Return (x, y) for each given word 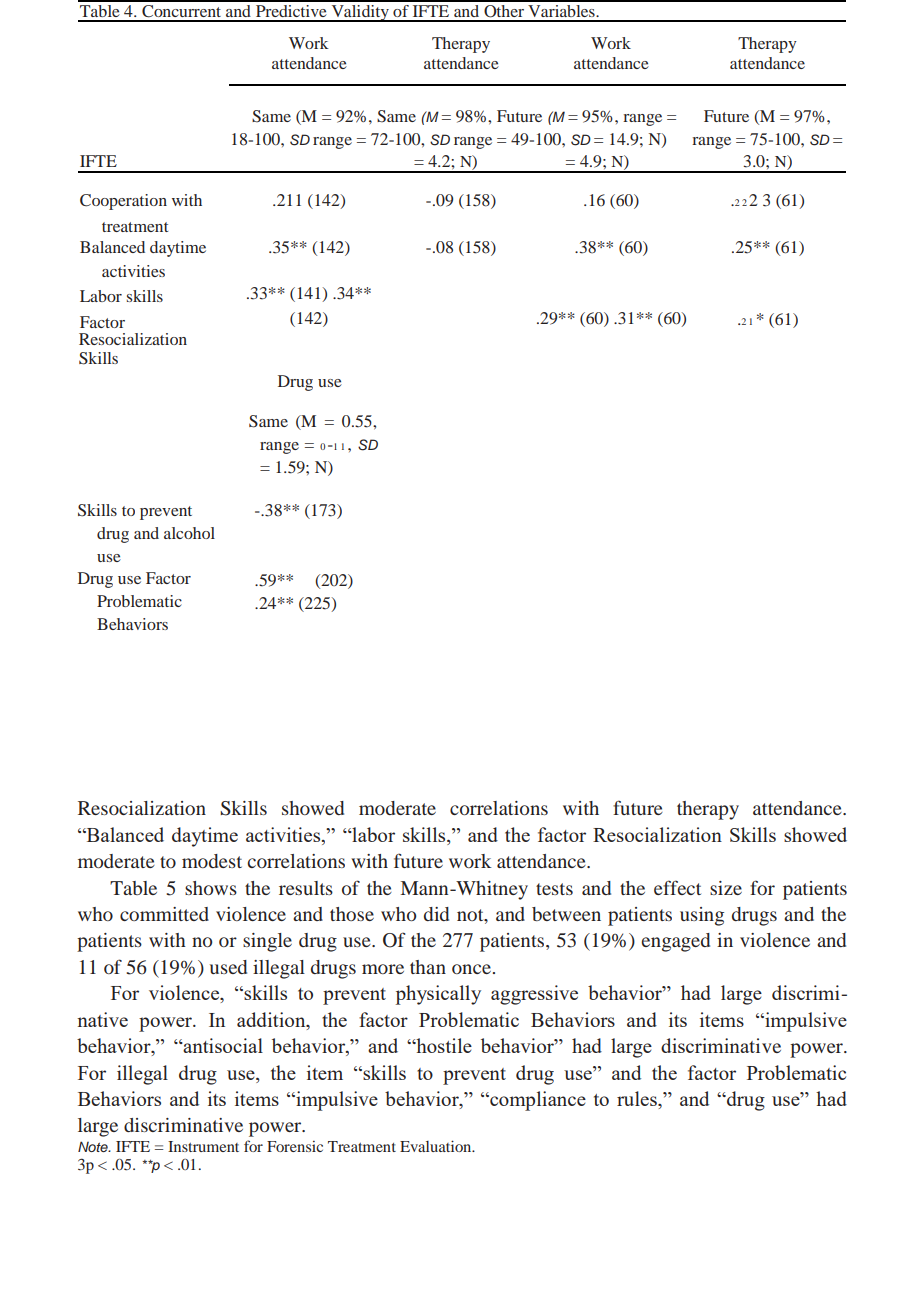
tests (554, 889)
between (566, 914)
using (702, 916)
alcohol (189, 533)
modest (212, 861)
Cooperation (123, 202)
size (726, 888)
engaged (675, 942)
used (228, 967)
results (306, 888)
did (436, 914)
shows (211, 888)
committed (164, 914)
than (428, 967)
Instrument (203, 1146)
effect (677, 887)
